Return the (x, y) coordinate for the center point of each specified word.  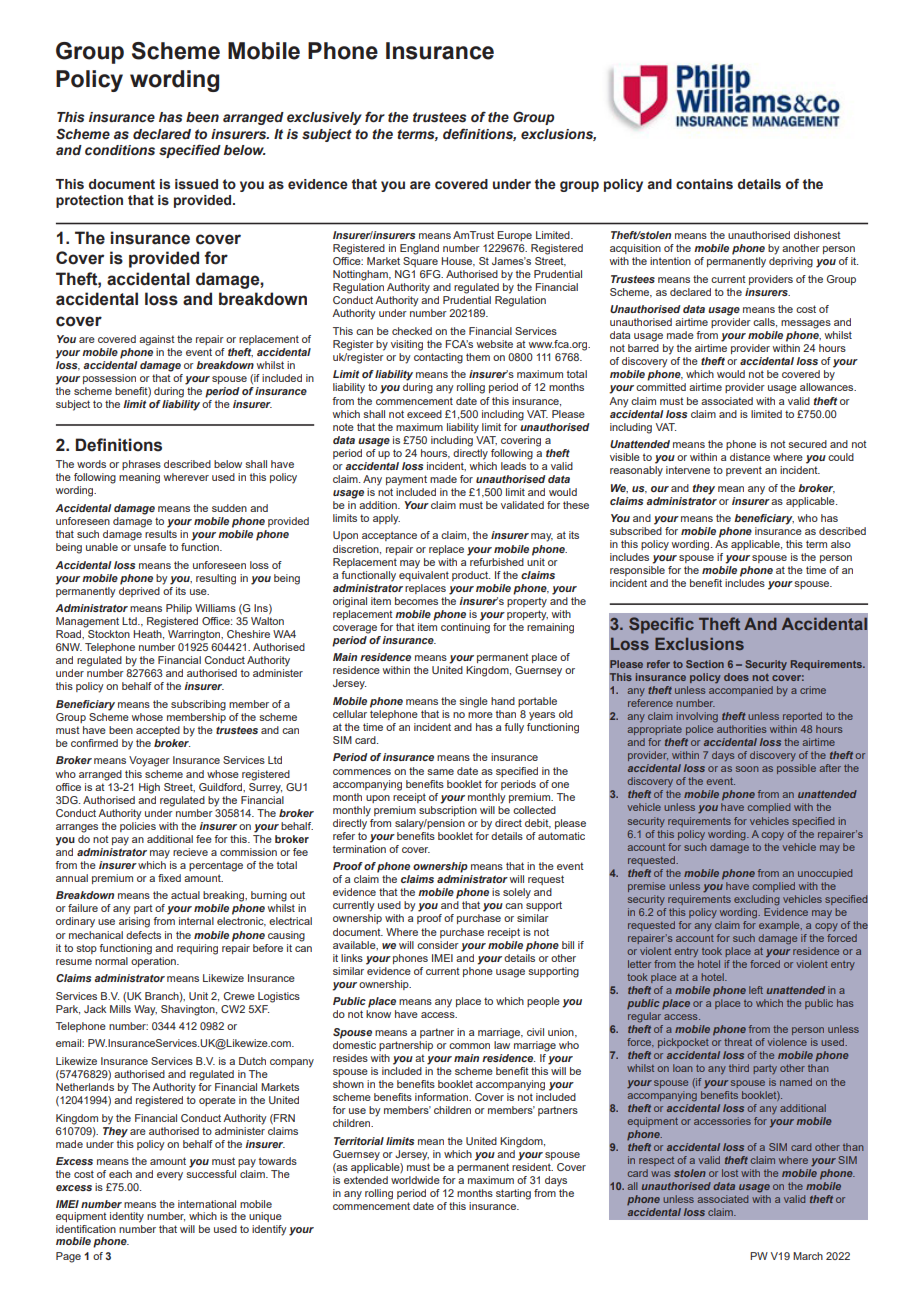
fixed (169, 878)
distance (750, 457)
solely (517, 893)
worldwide (415, 1180)
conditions (120, 150)
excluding (757, 900)
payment (406, 480)
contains (704, 184)
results (161, 534)
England (419, 249)
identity (127, 1217)
